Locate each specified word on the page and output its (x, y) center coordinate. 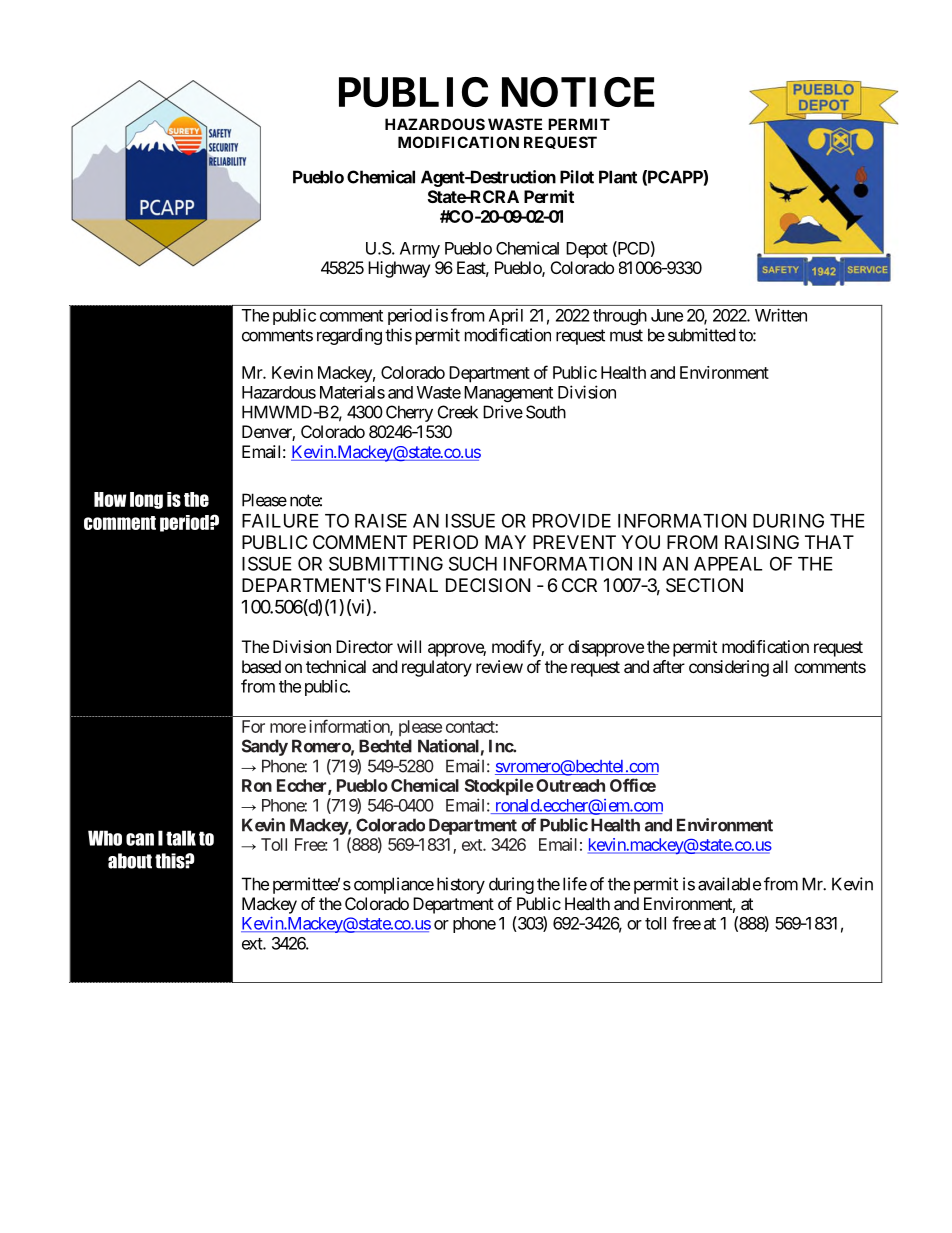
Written (781, 315)
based (261, 666)
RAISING (762, 542)
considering (729, 668)
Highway (399, 269)
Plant (618, 177)
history (461, 885)
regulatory (437, 668)
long (146, 500)
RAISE (381, 520)
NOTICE (578, 92)
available (729, 884)
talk (181, 838)
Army (420, 250)
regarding (349, 336)
